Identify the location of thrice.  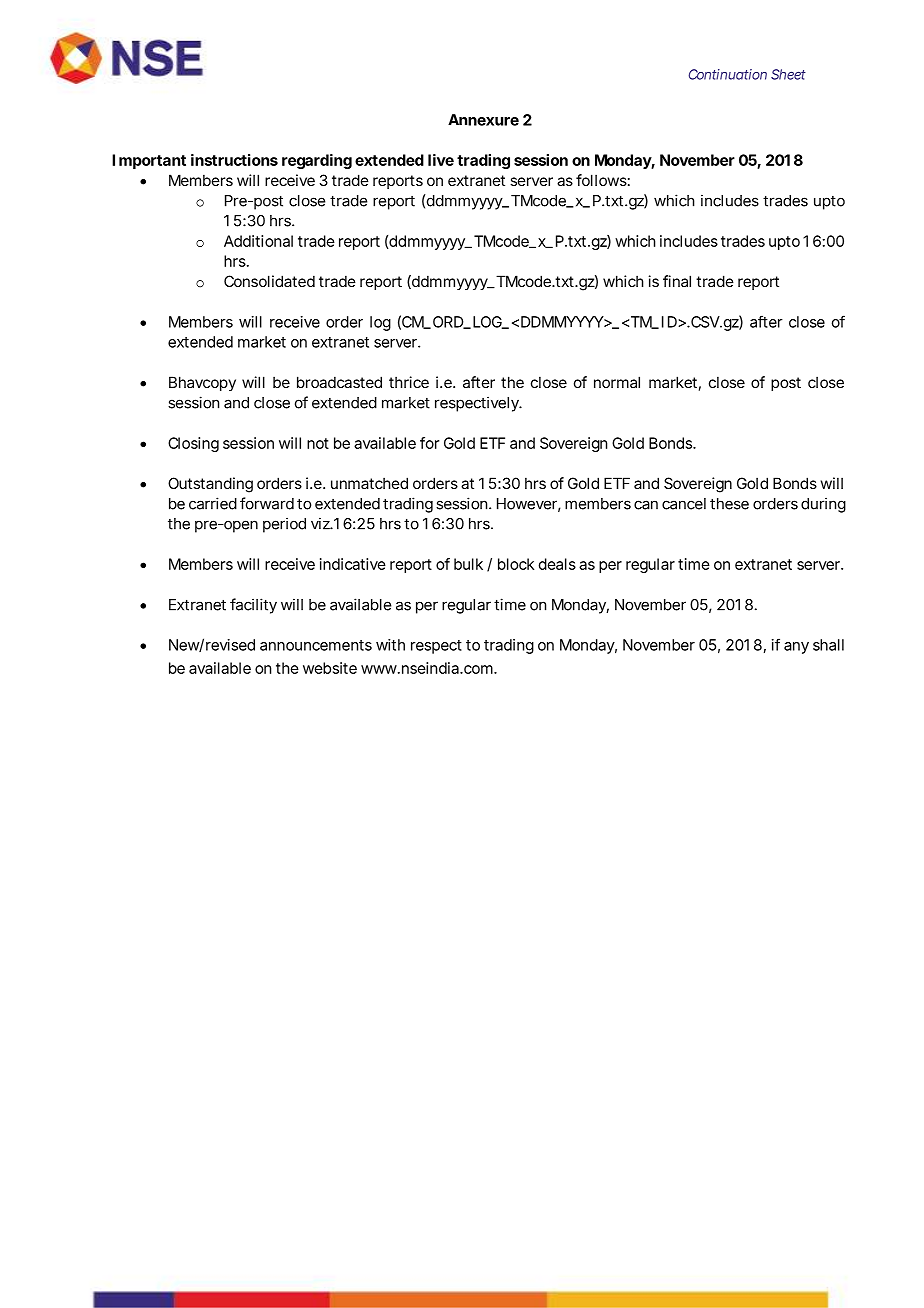
(409, 382).
